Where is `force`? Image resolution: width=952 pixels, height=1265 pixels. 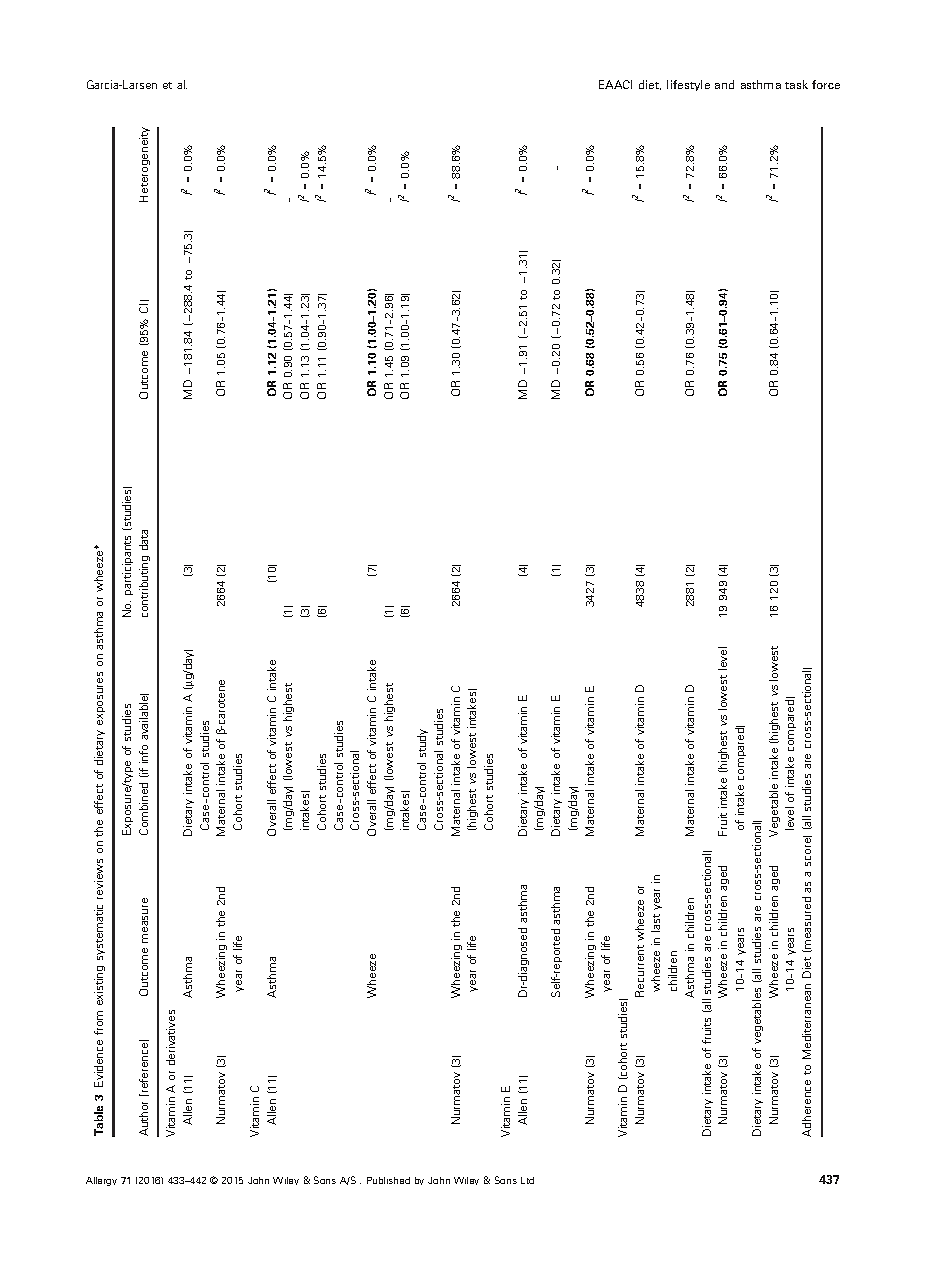
force is located at coordinates (826, 84).
